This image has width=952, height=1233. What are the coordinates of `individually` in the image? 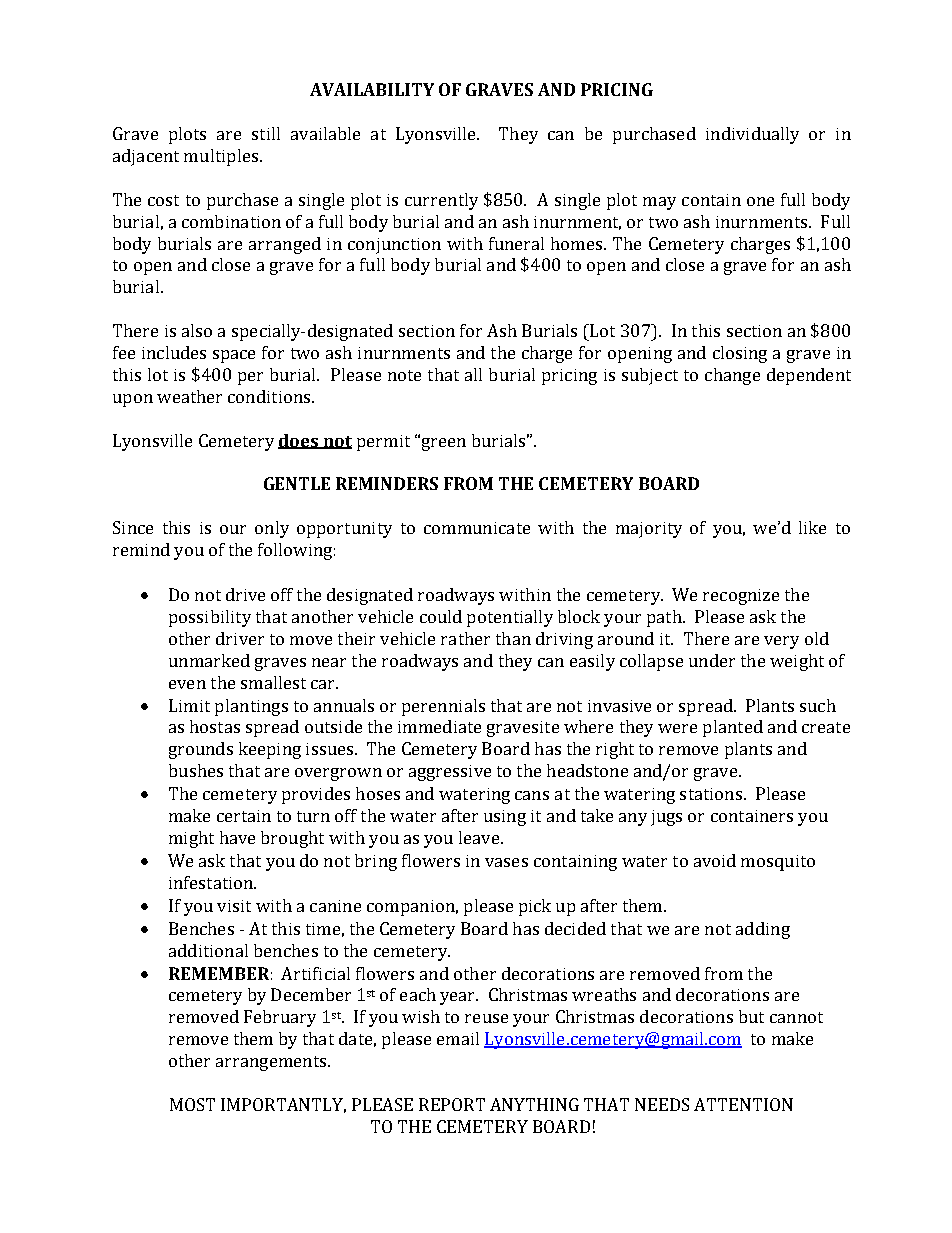 It's located at (752, 135).
